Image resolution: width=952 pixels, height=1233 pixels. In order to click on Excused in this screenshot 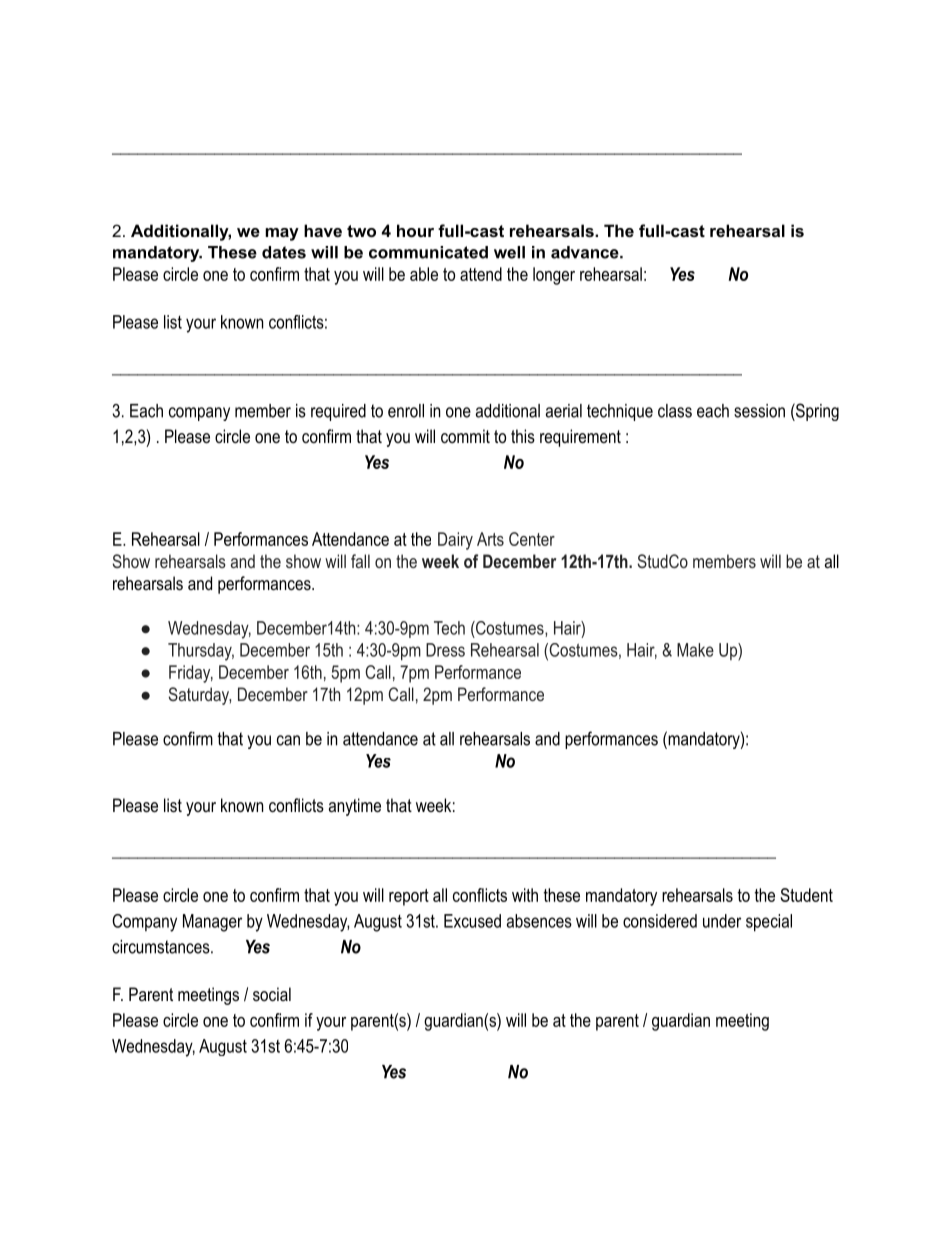, I will do `click(472, 921)`.
